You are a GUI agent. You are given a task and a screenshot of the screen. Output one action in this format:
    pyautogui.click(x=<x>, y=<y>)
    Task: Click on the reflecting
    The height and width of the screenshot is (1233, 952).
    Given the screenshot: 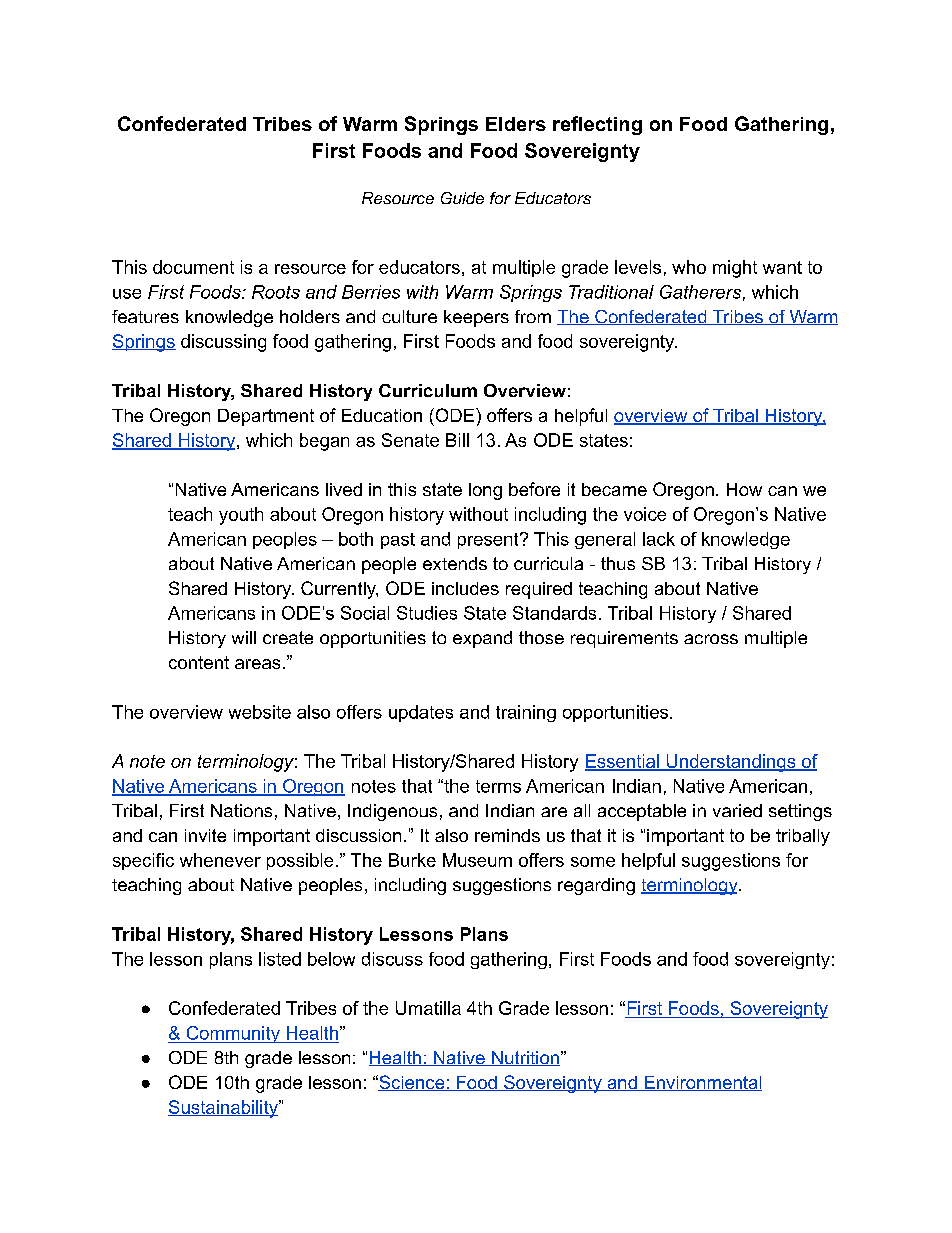 What is the action you would take?
    pyautogui.click(x=597, y=125)
